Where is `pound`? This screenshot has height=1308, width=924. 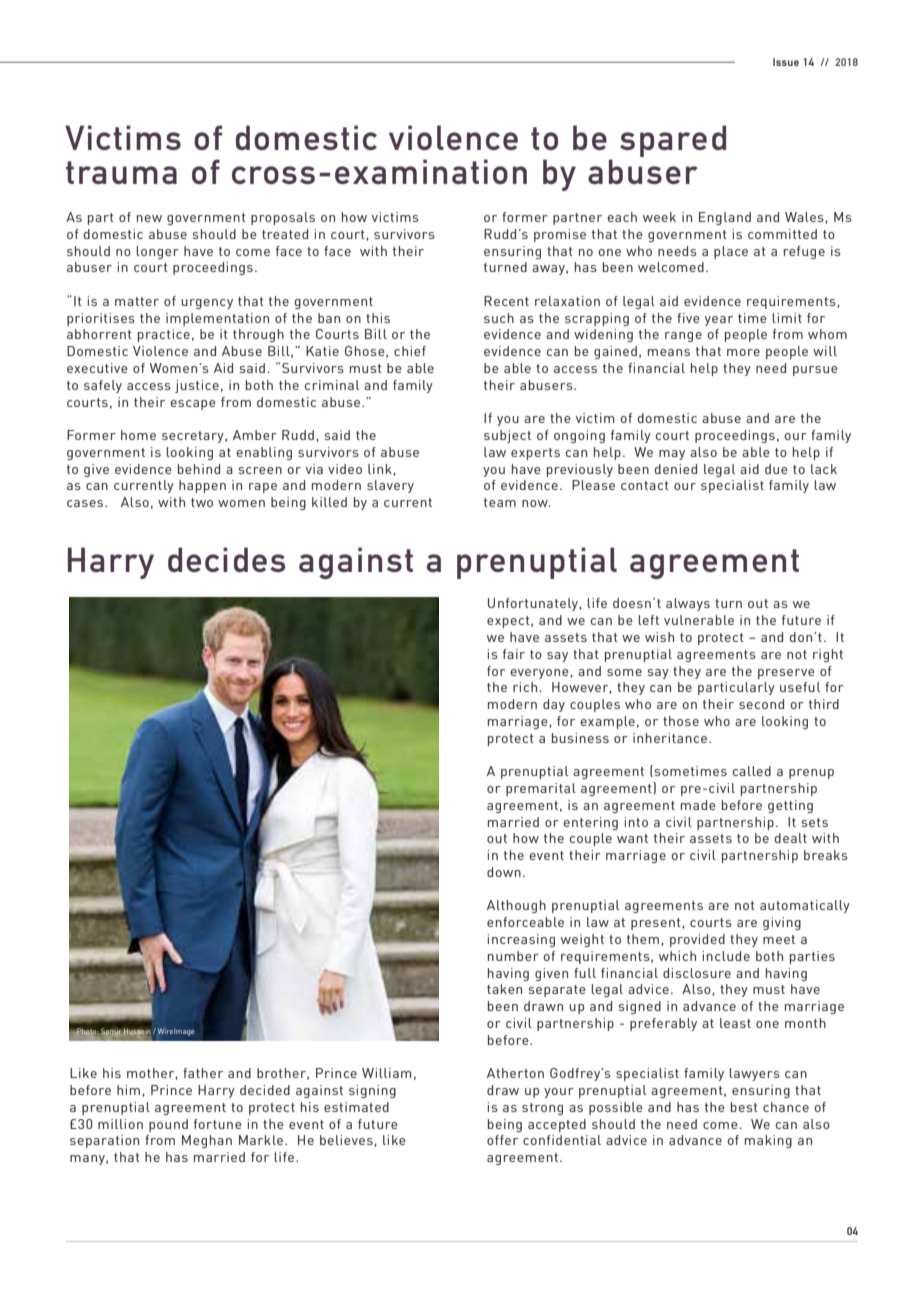
pound is located at coordinates (168, 1125).
